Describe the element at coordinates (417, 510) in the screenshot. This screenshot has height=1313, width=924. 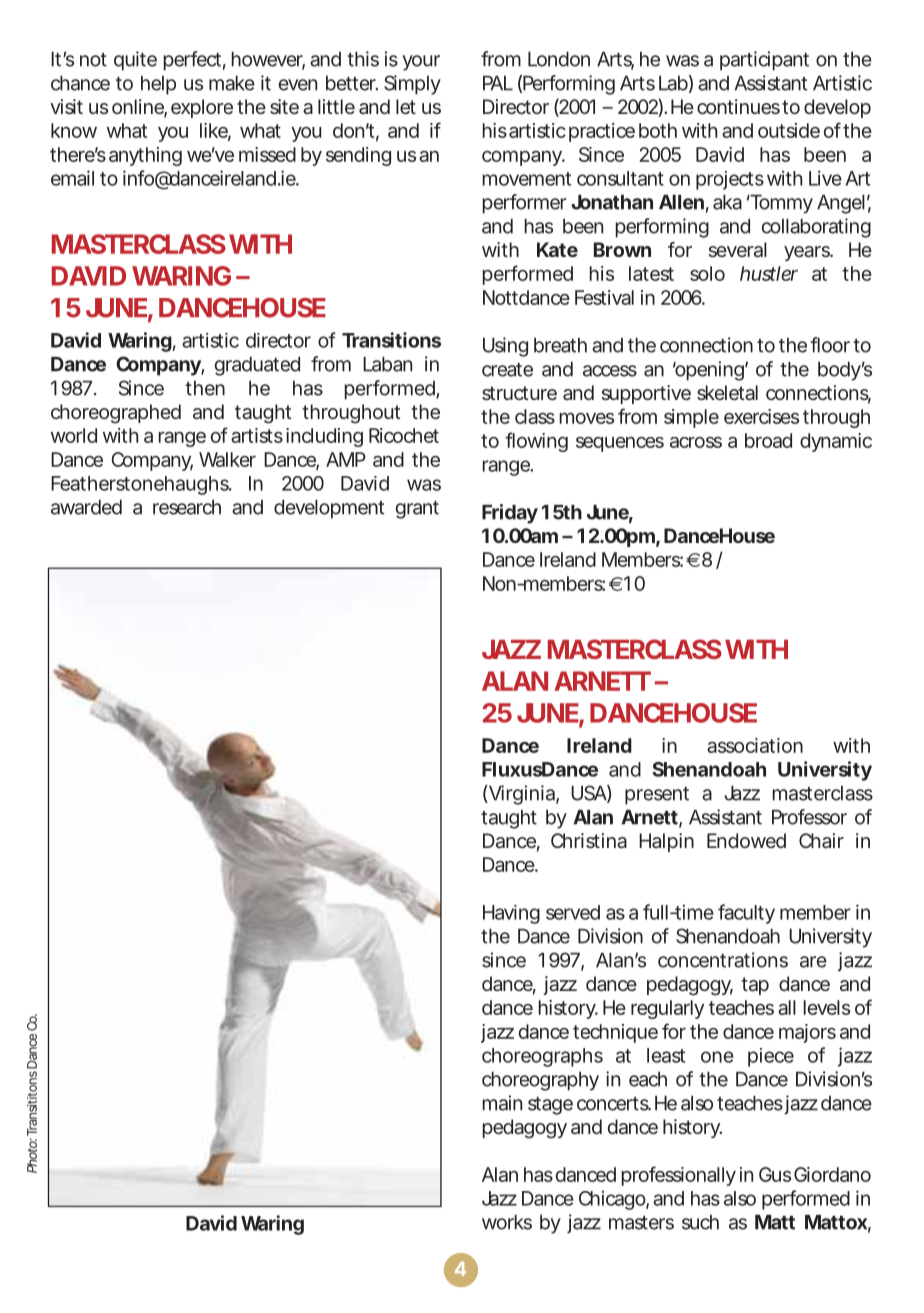
I see `grant` at that location.
